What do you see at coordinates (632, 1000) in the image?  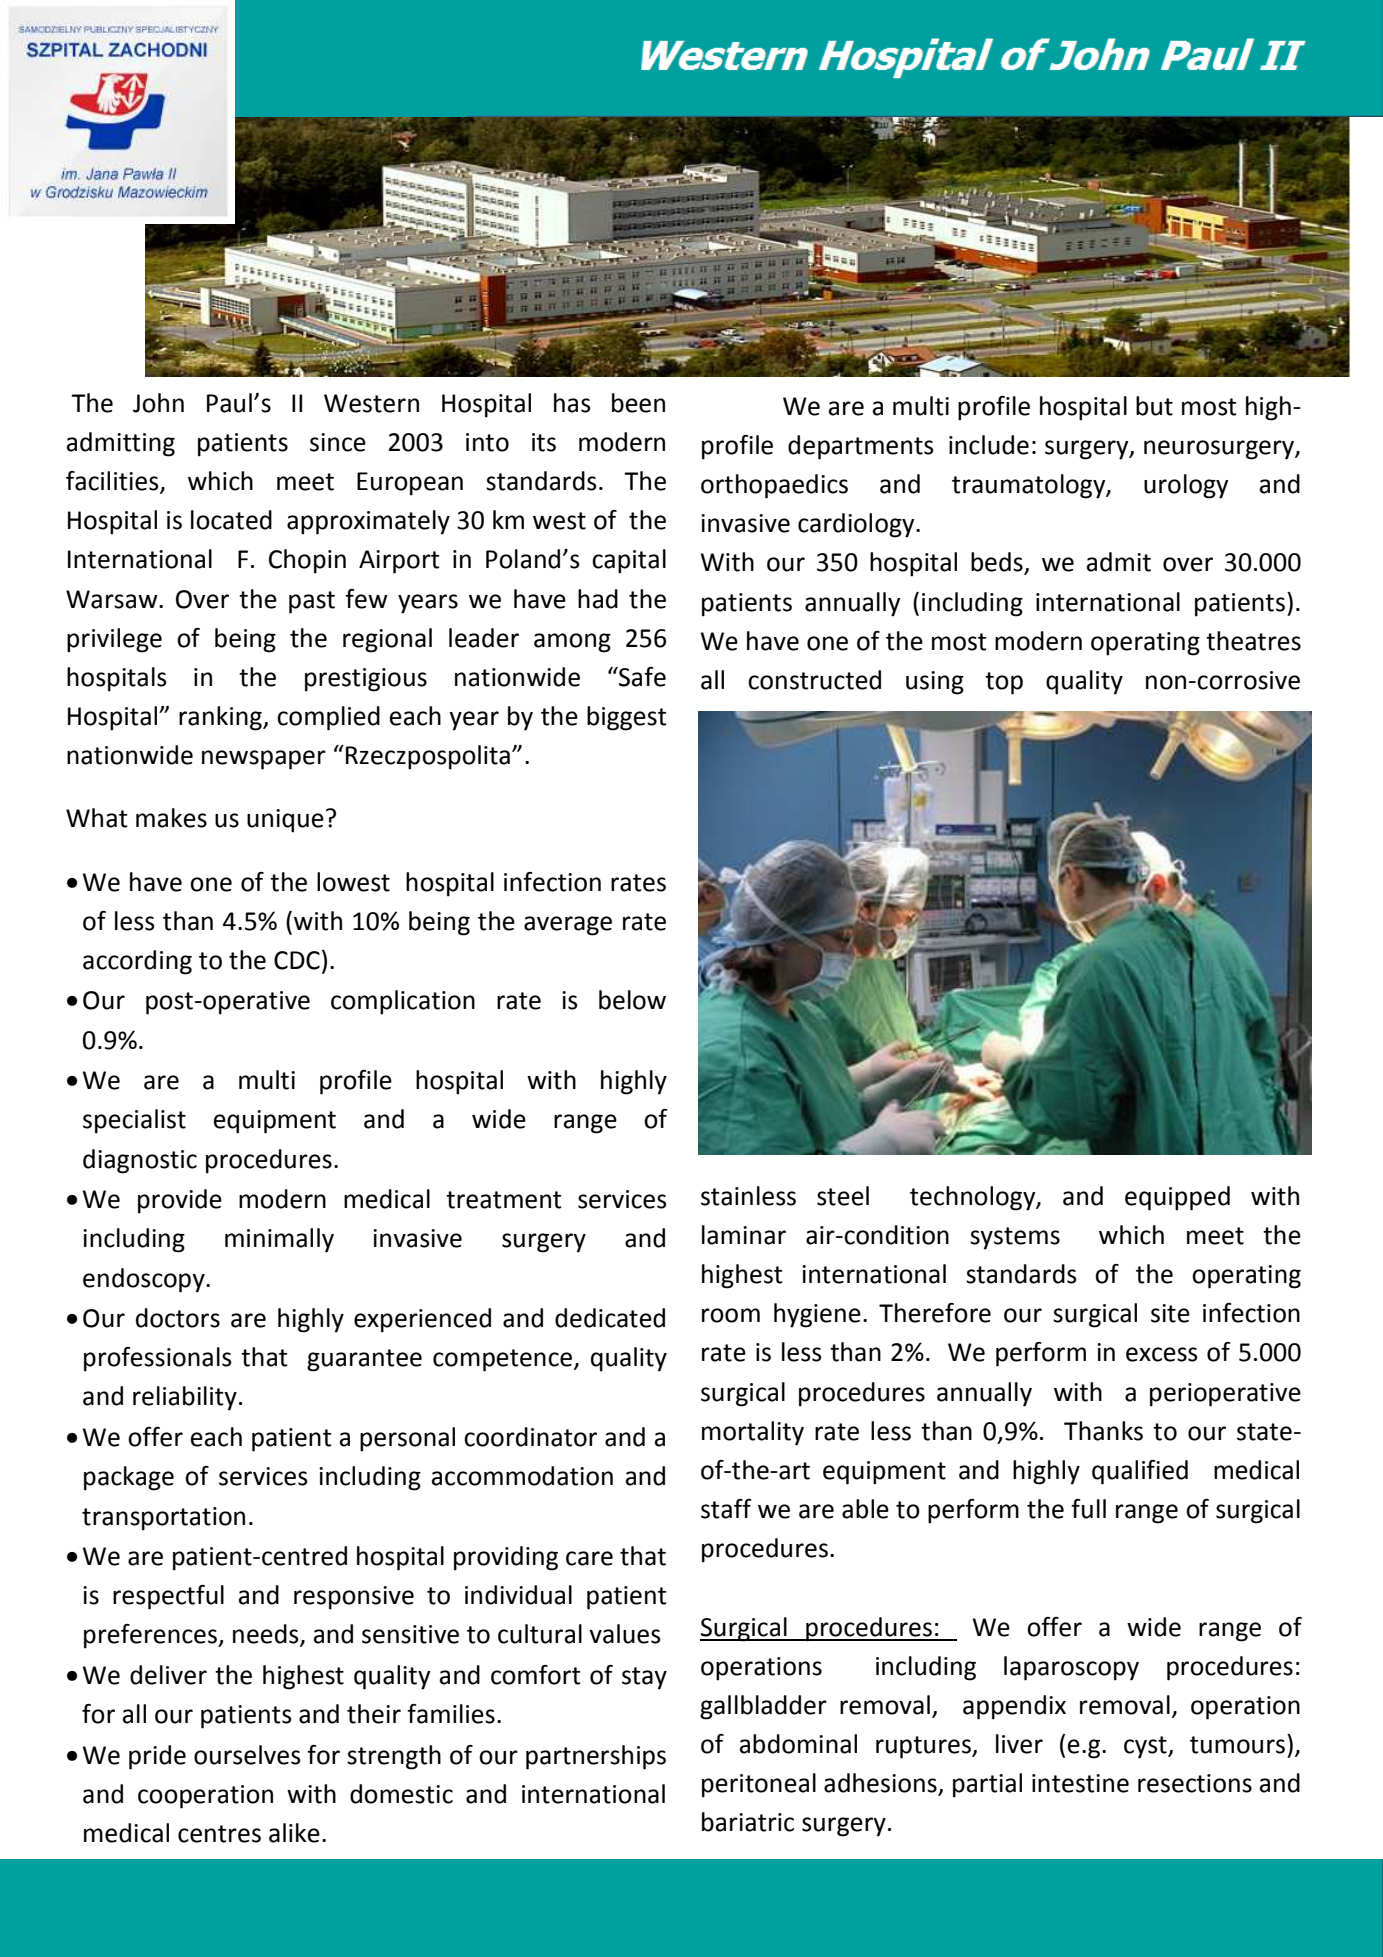 I see `below` at bounding box center [632, 1000].
